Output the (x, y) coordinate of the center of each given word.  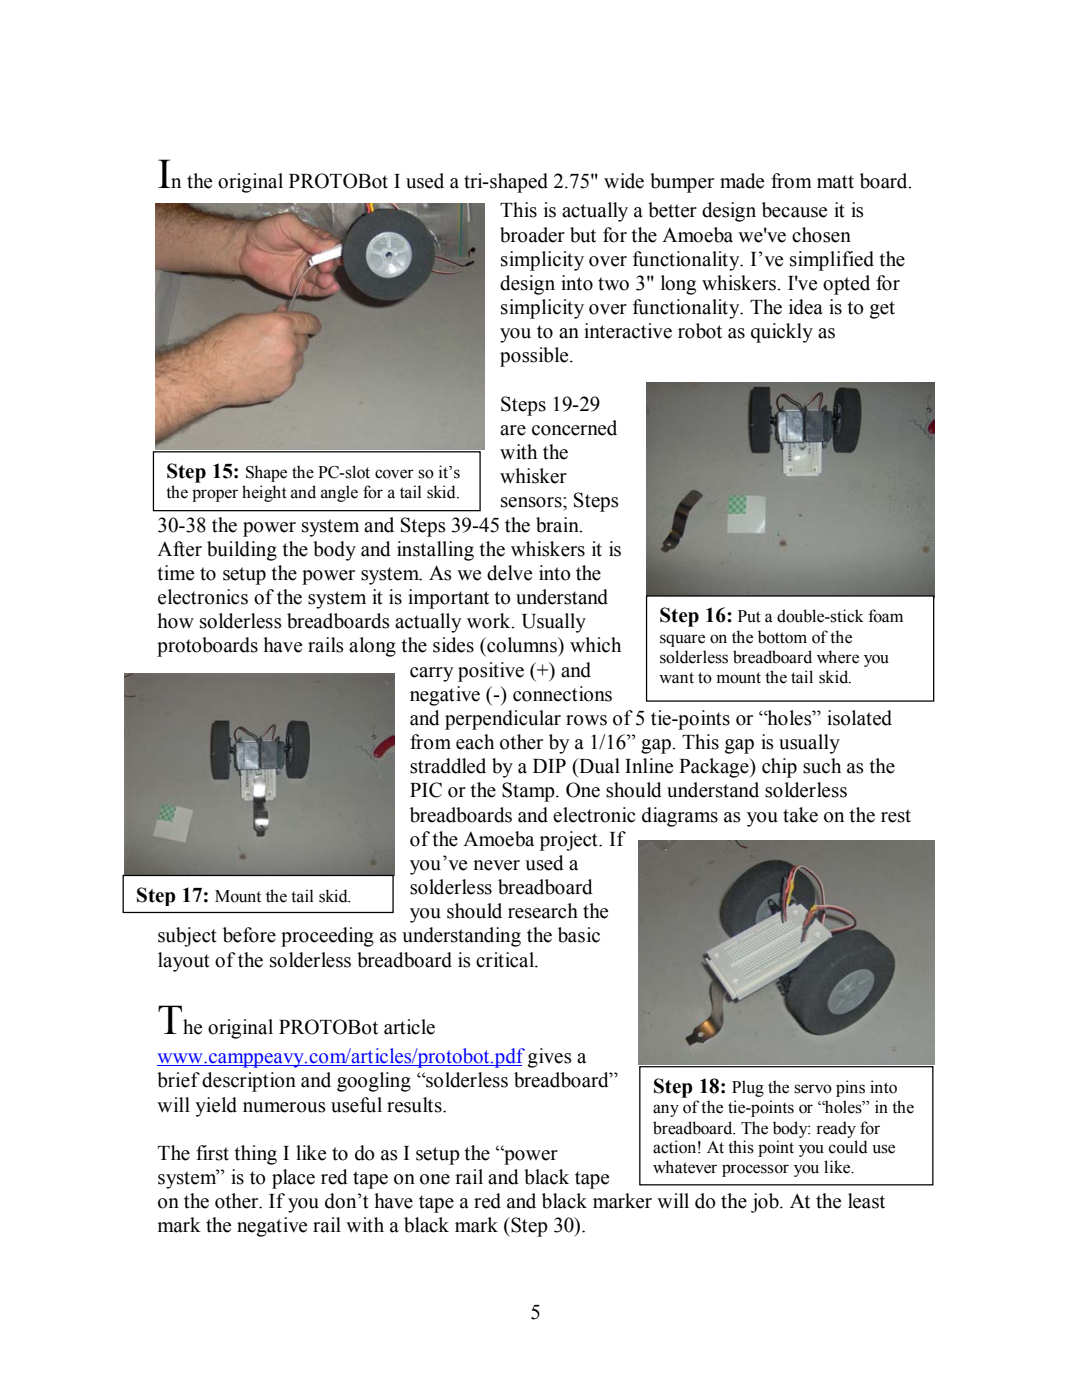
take (800, 815)
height (264, 493)
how (175, 621)
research (543, 911)
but (583, 235)
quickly (782, 333)
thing (255, 1155)
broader (532, 235)
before (249, 935)
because (794, 210)
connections (562, 694)
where (838, 657)
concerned (574, 428)
